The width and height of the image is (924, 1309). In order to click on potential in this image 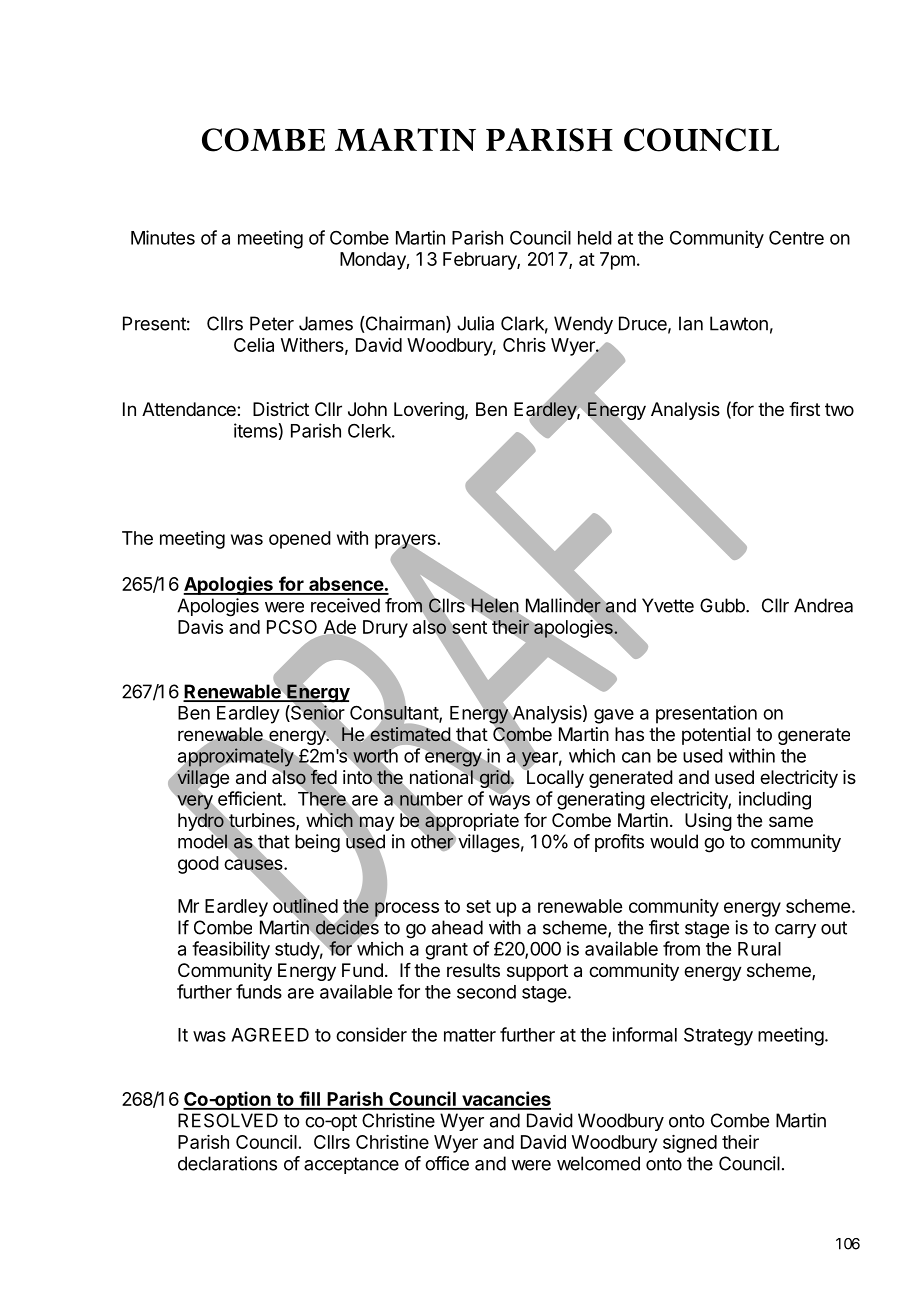, I will do `click(716, 736)`.
